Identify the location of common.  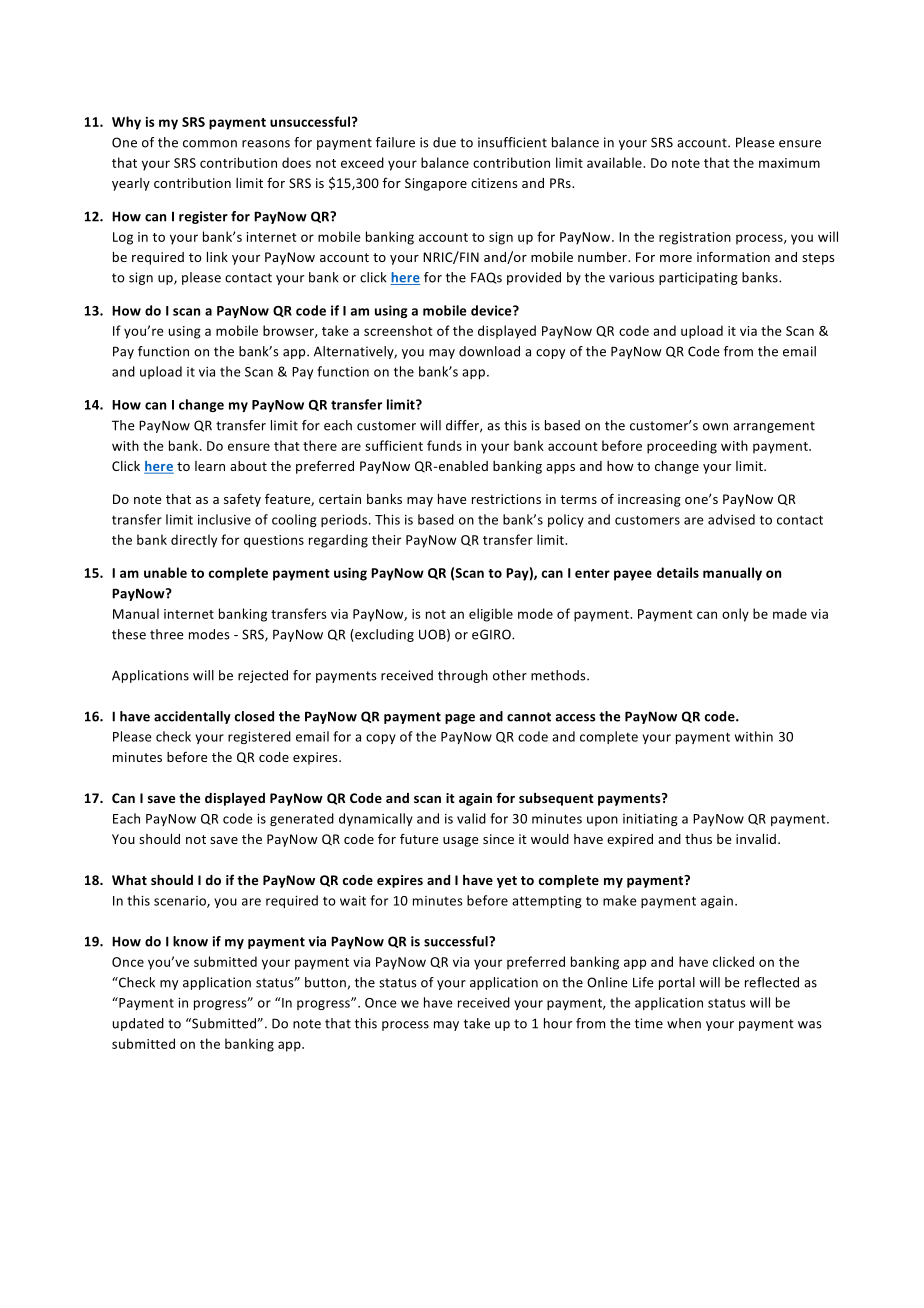
(210, 144).
